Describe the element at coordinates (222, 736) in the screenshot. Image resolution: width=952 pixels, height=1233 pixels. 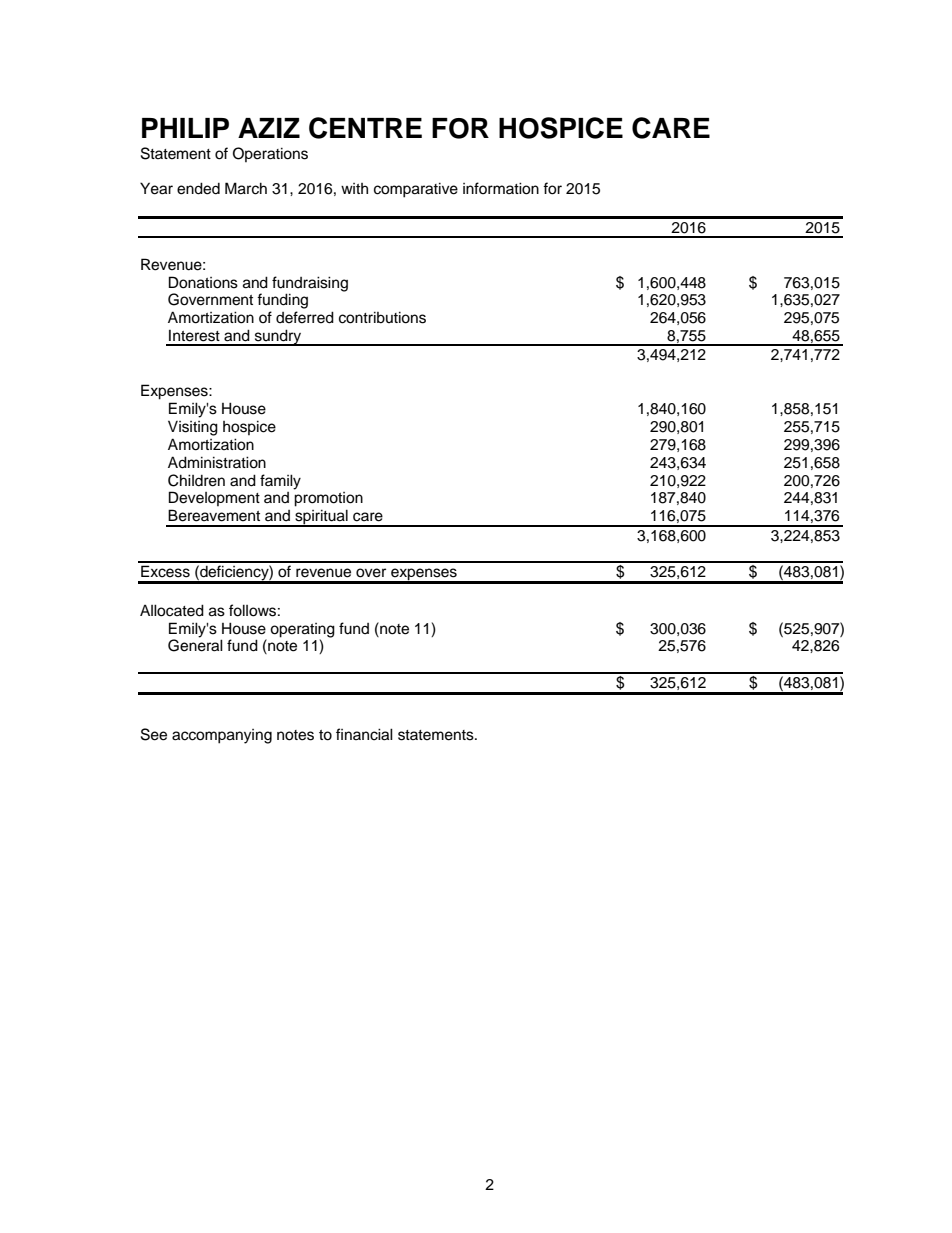
I see `accompanying` at that location.
